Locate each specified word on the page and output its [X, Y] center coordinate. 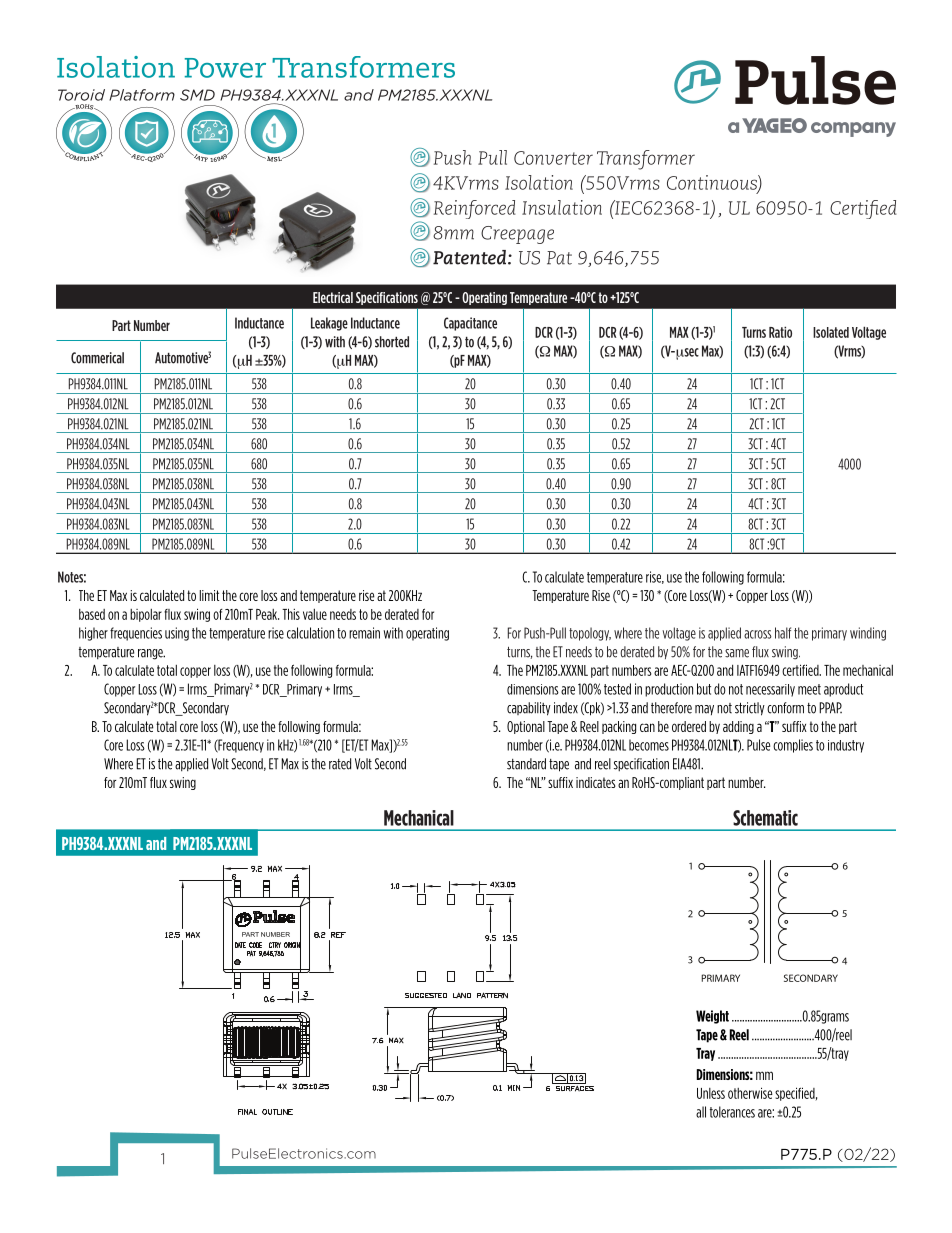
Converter [553, 158]
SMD [197, 95]
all [701, 1112]
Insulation [562, 207]
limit [209, 595]
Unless [711, 1093]
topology [590, 634]
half [783, 633]
